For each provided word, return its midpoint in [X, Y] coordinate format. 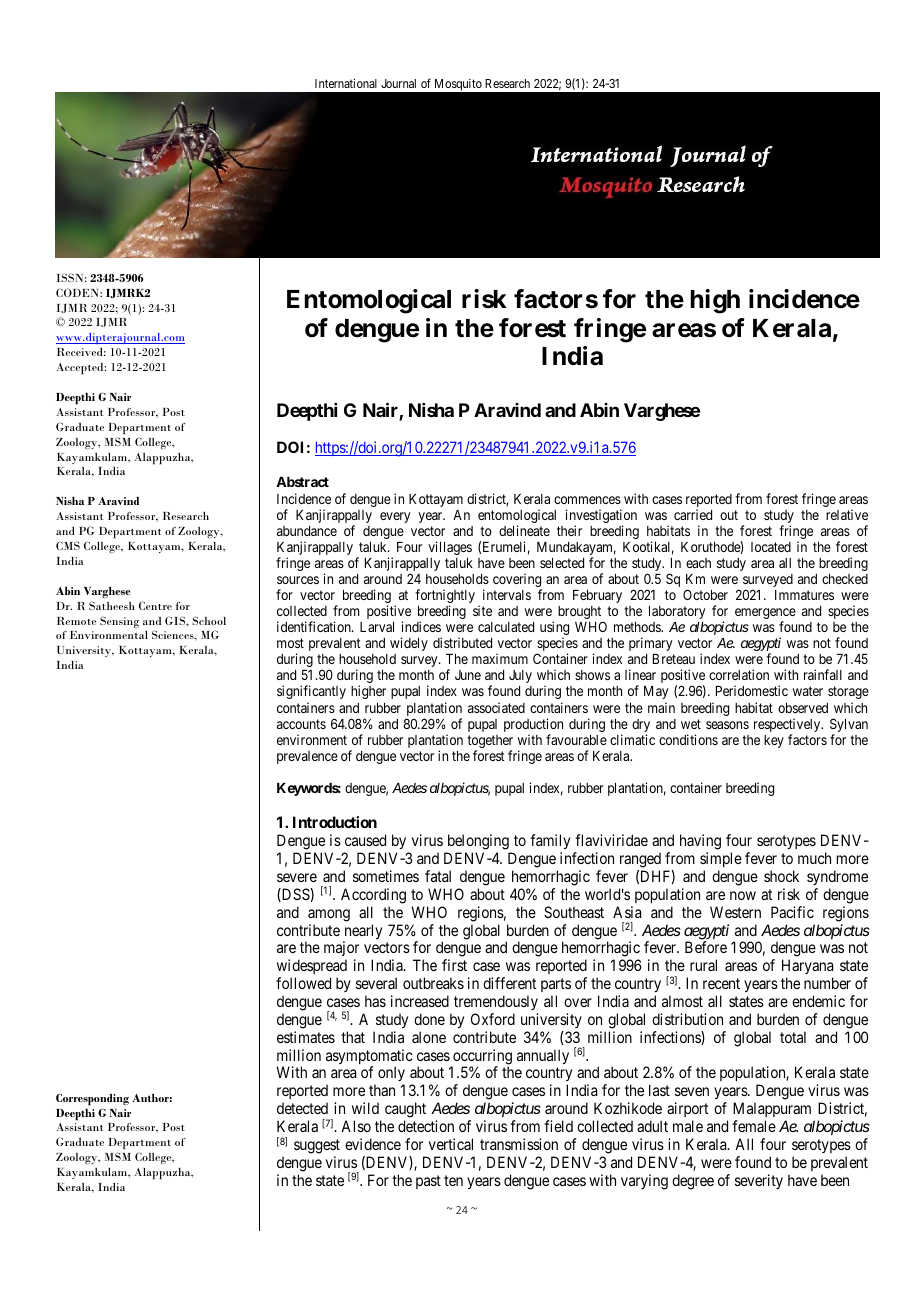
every [395, 517]
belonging [478, 843]
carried [693, 514]
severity [759, 1181]
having [700, 843]
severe [297, 877]
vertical [451, 1144]
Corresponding [92, 1099]
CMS [68, 545]
